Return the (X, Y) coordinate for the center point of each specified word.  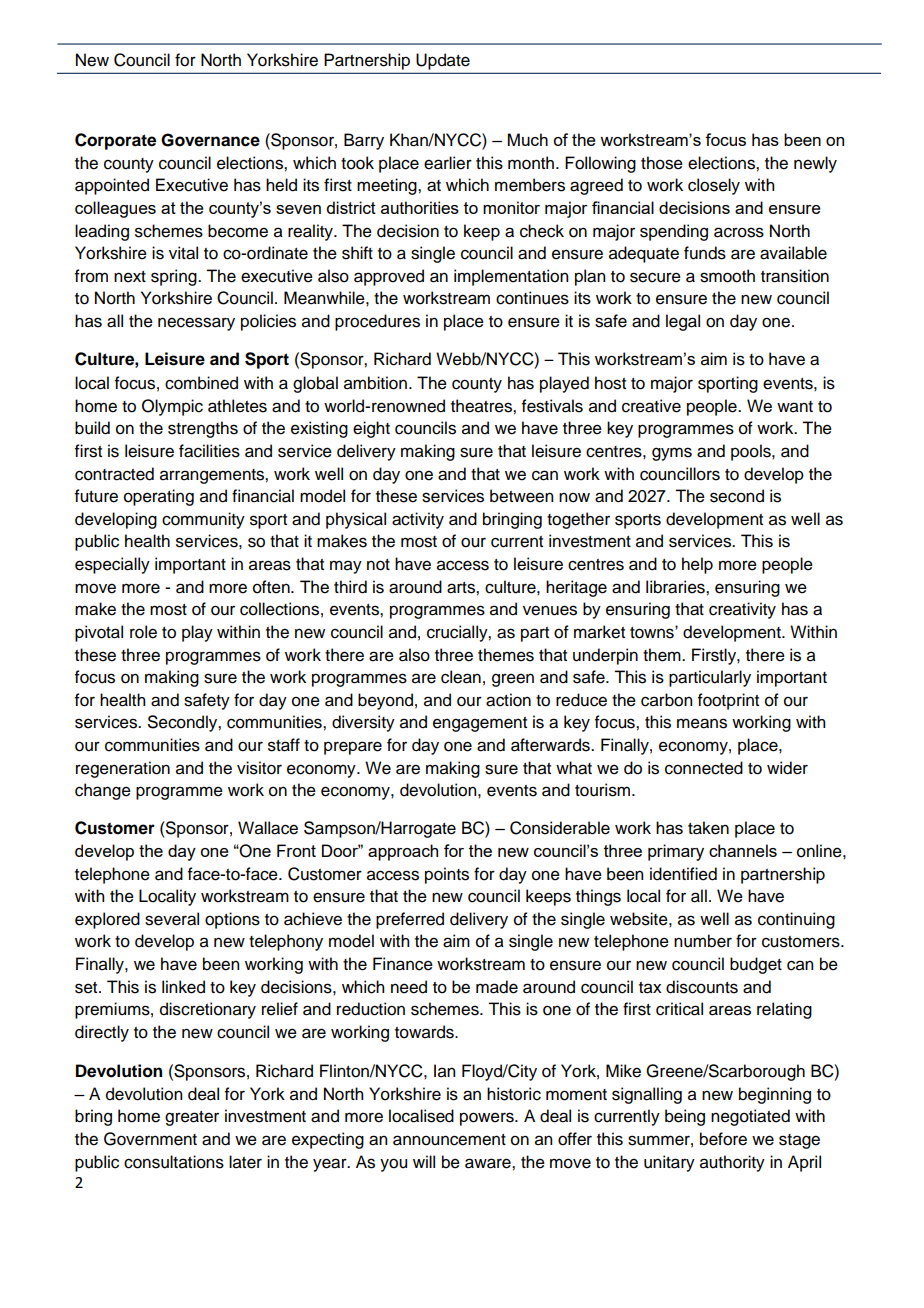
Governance (210, 140)
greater (192, 1118)
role (143, 632)
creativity (742, 610)
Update (443, 61)
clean (461, 677)
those (662, 163)
